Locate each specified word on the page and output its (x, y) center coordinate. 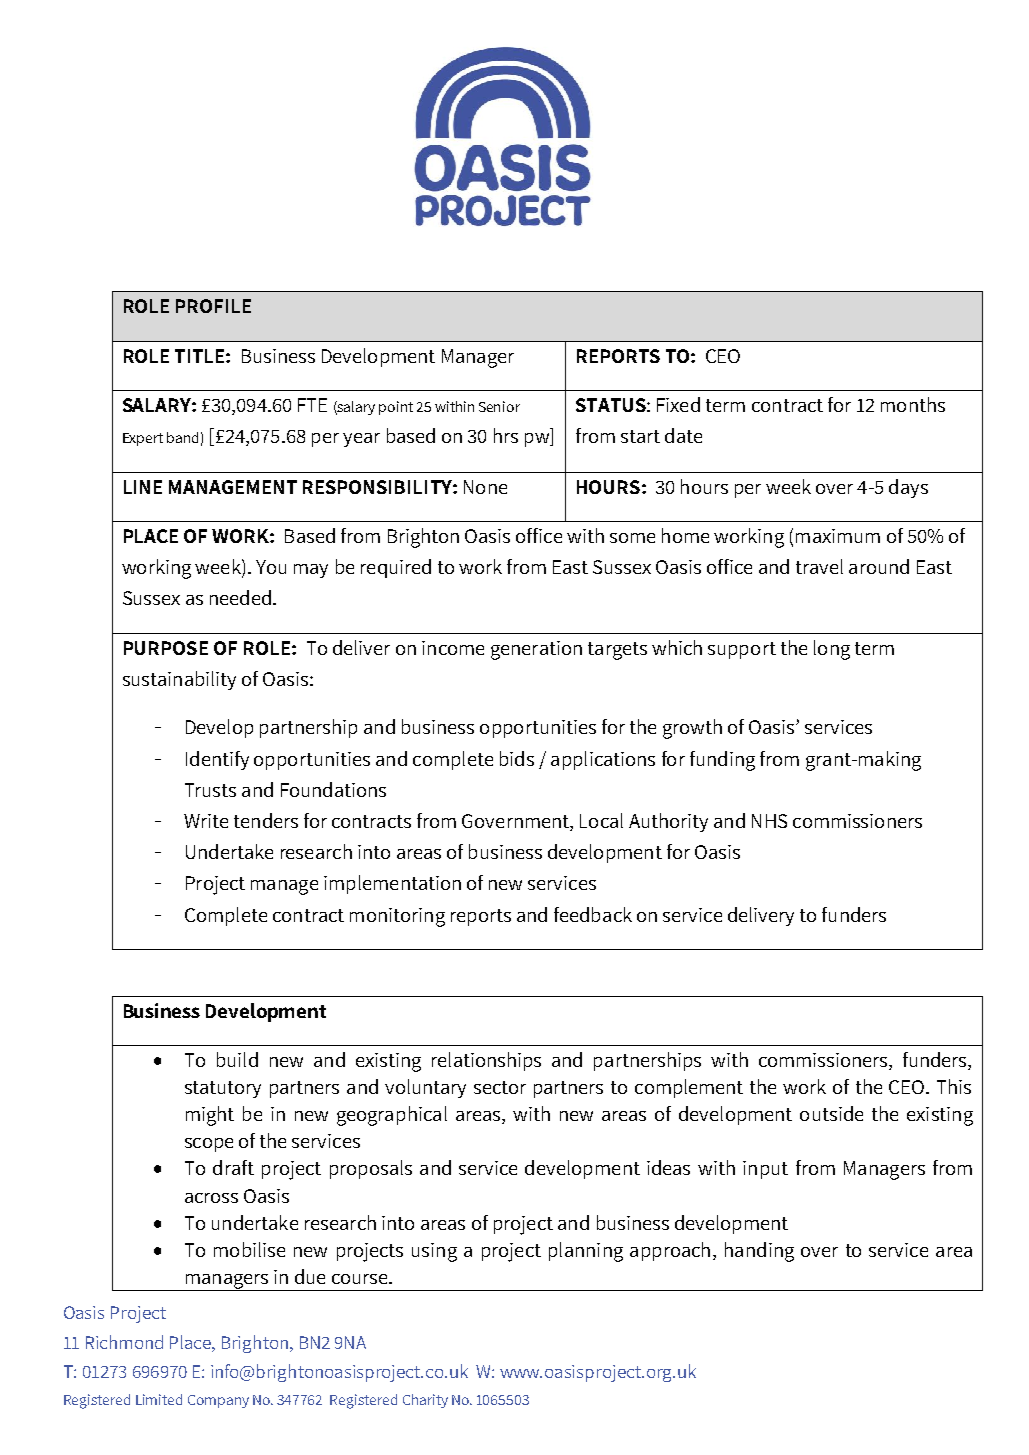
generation (536, 650)
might (210, 1116)
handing (759, 1252)
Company (218, 1401)
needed (240, 597)
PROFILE (213, 306)
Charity (425, 1401)
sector (500, 1087)
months (913, 404)
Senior (499, 406)
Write (206, 821)
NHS (769, 821)
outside (831, 1113)
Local (601, 820)
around (879, 566)
